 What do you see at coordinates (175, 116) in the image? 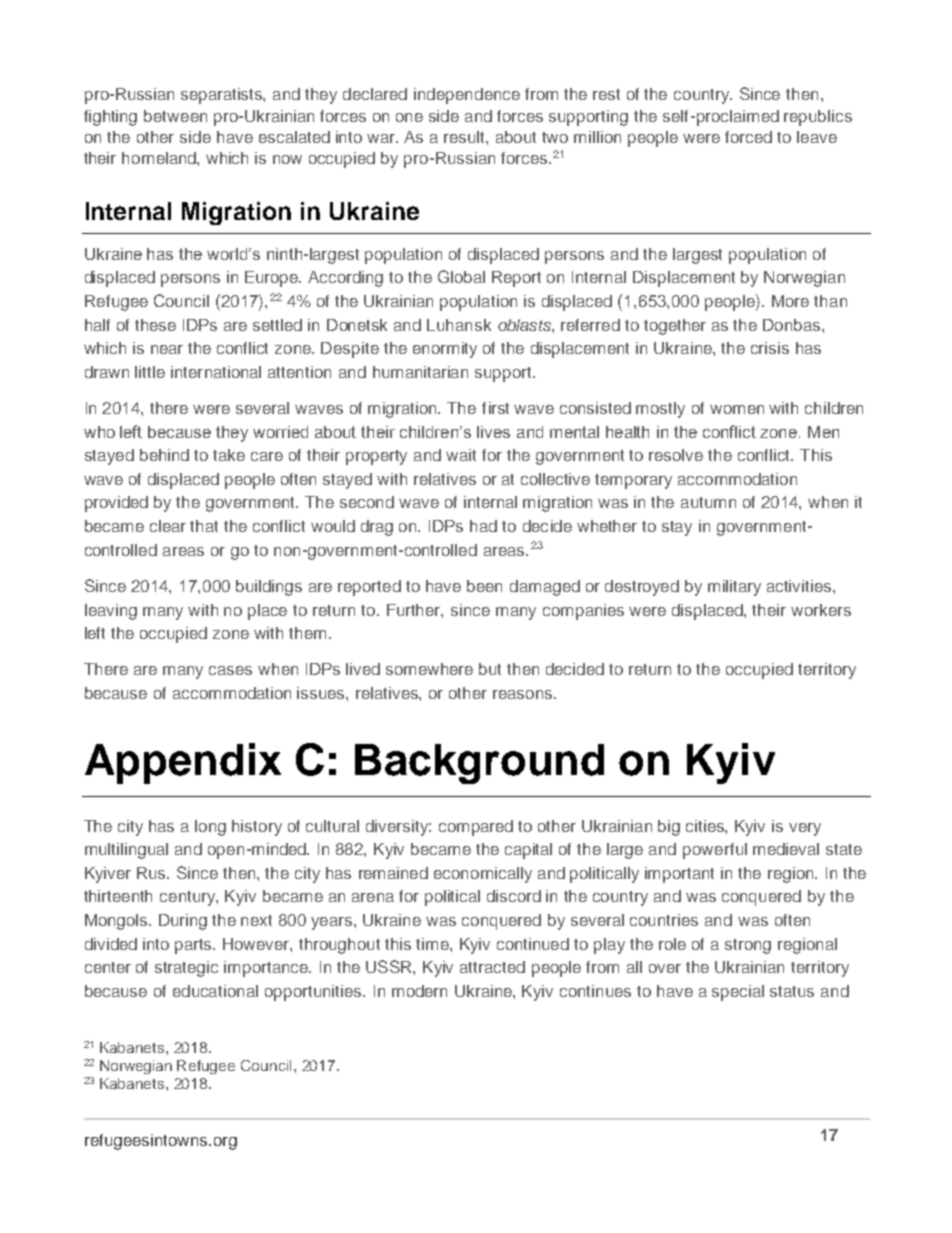
I see `between` at bounding box center [175, 116].
